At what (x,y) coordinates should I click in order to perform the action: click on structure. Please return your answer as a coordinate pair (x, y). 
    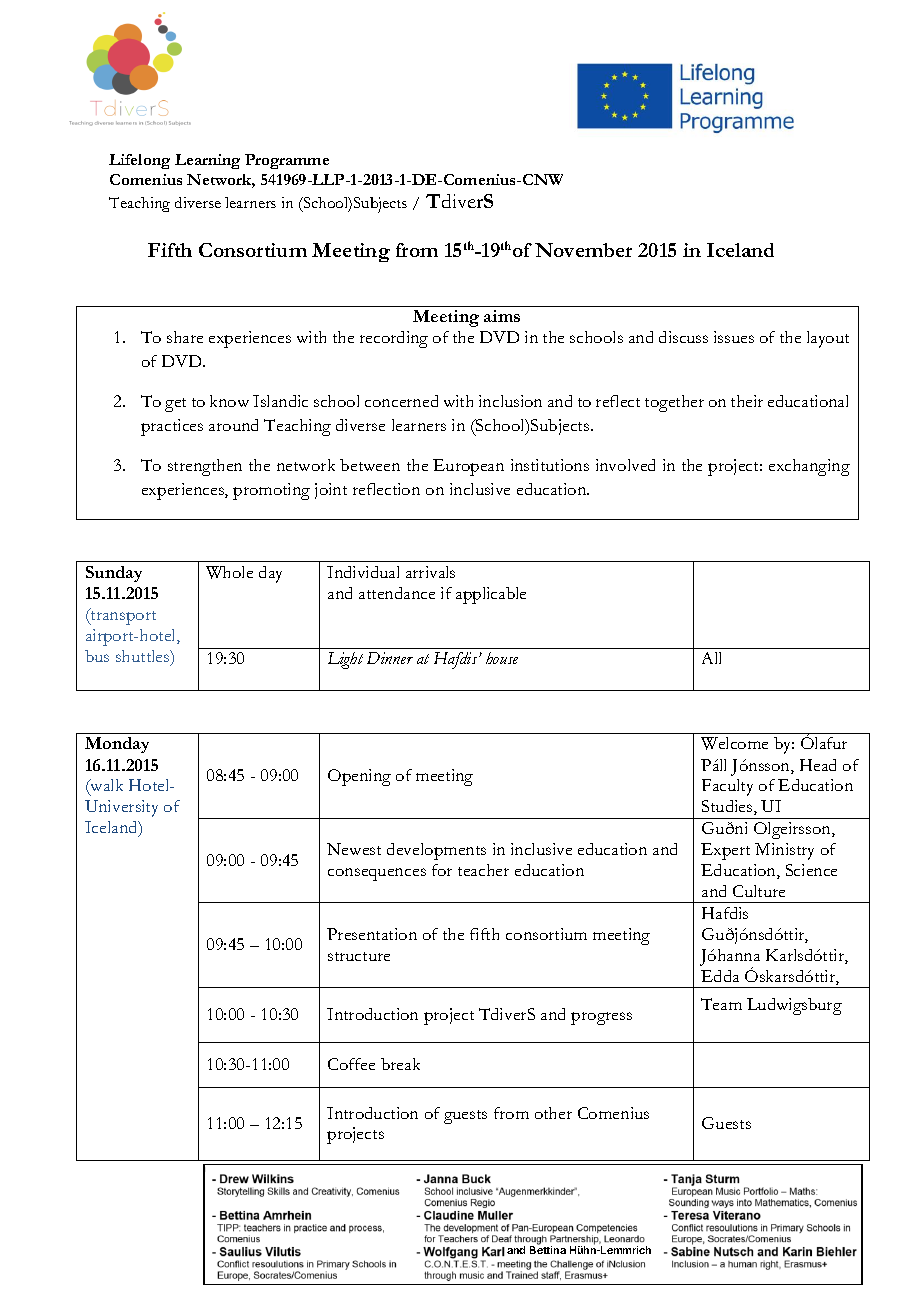
    Looking at the image, I should click on (359, 956).
